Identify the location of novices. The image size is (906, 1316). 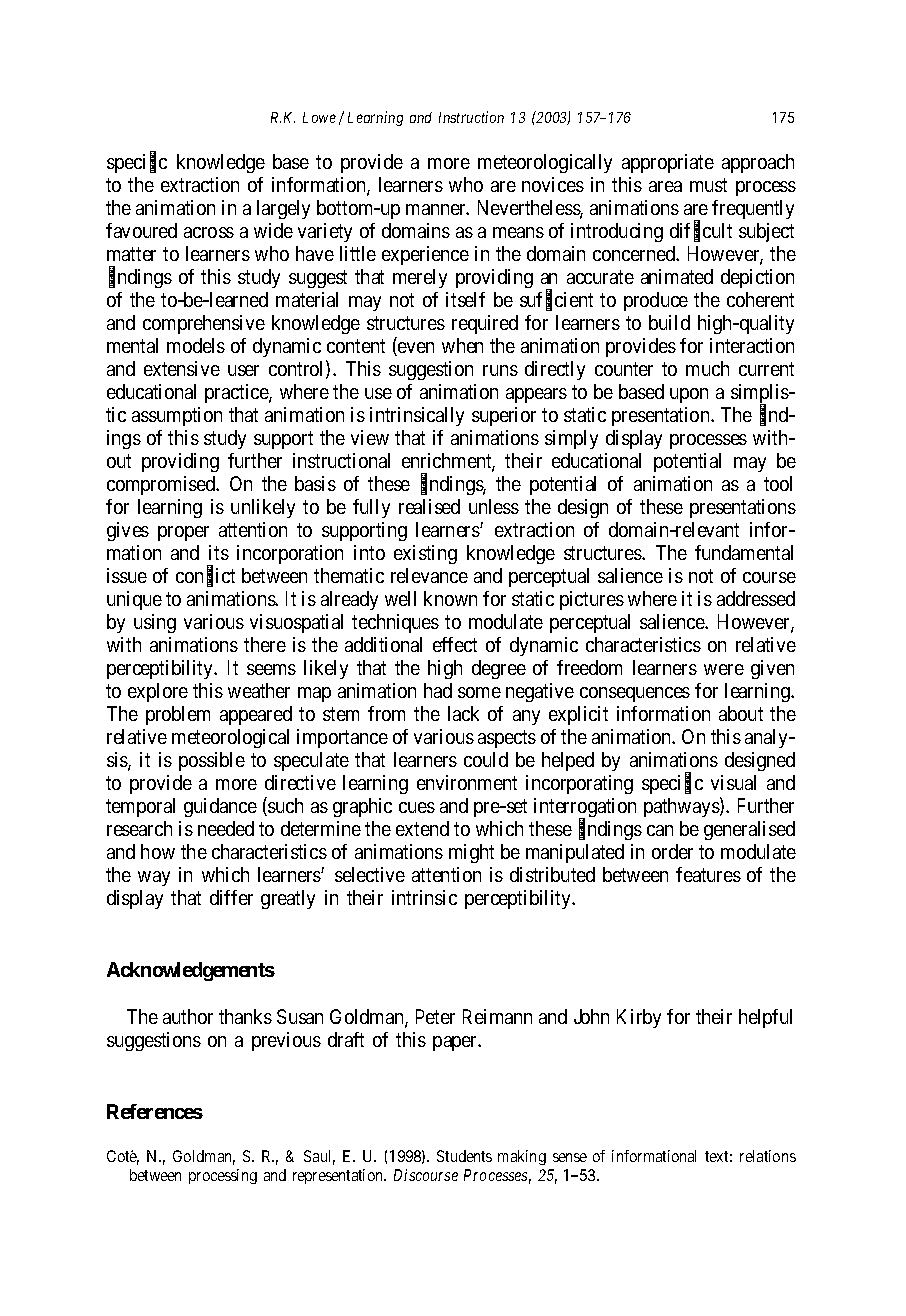
(553, 184).
